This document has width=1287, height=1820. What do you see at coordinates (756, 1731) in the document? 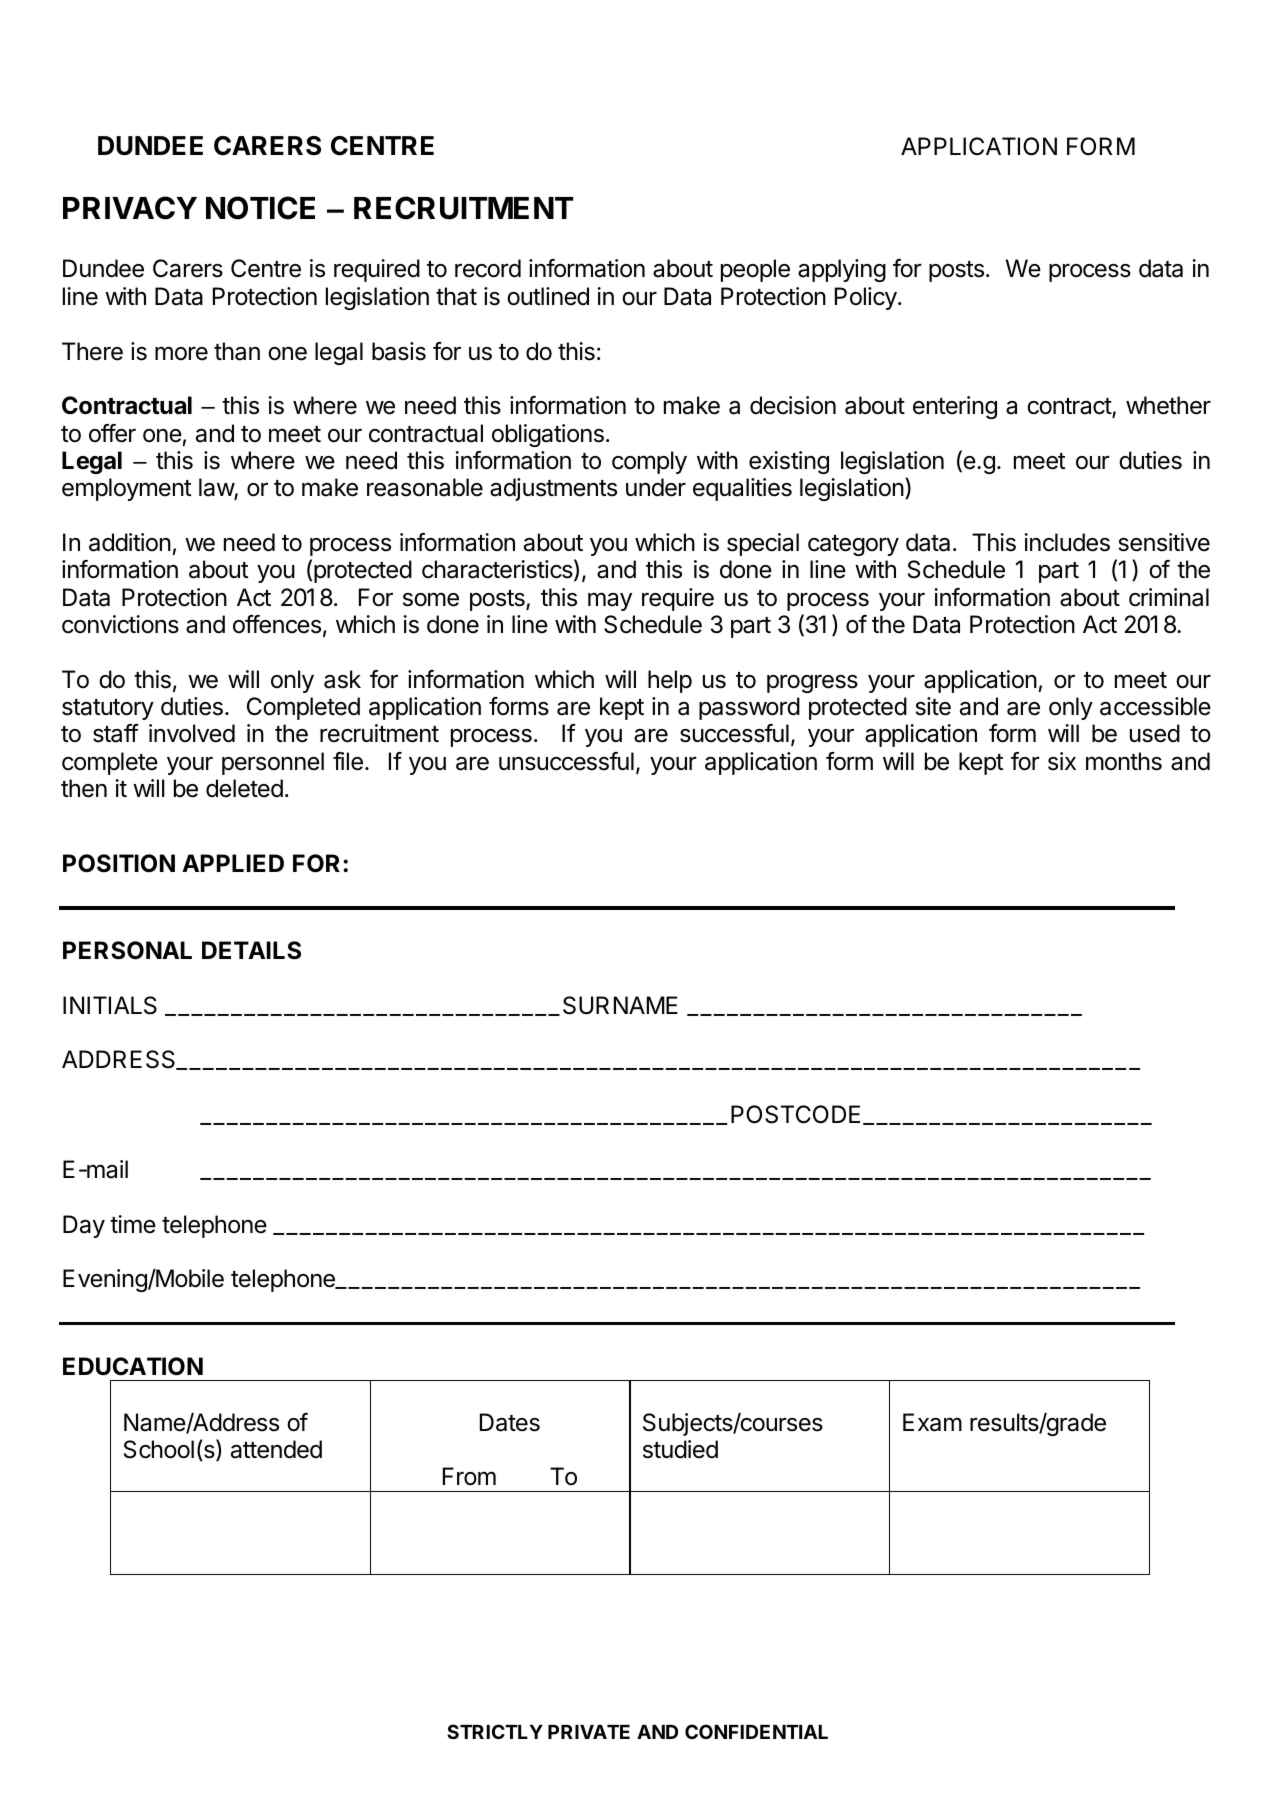
I see `CONFIDENTIAL` at bounding box center [756, 1731].
